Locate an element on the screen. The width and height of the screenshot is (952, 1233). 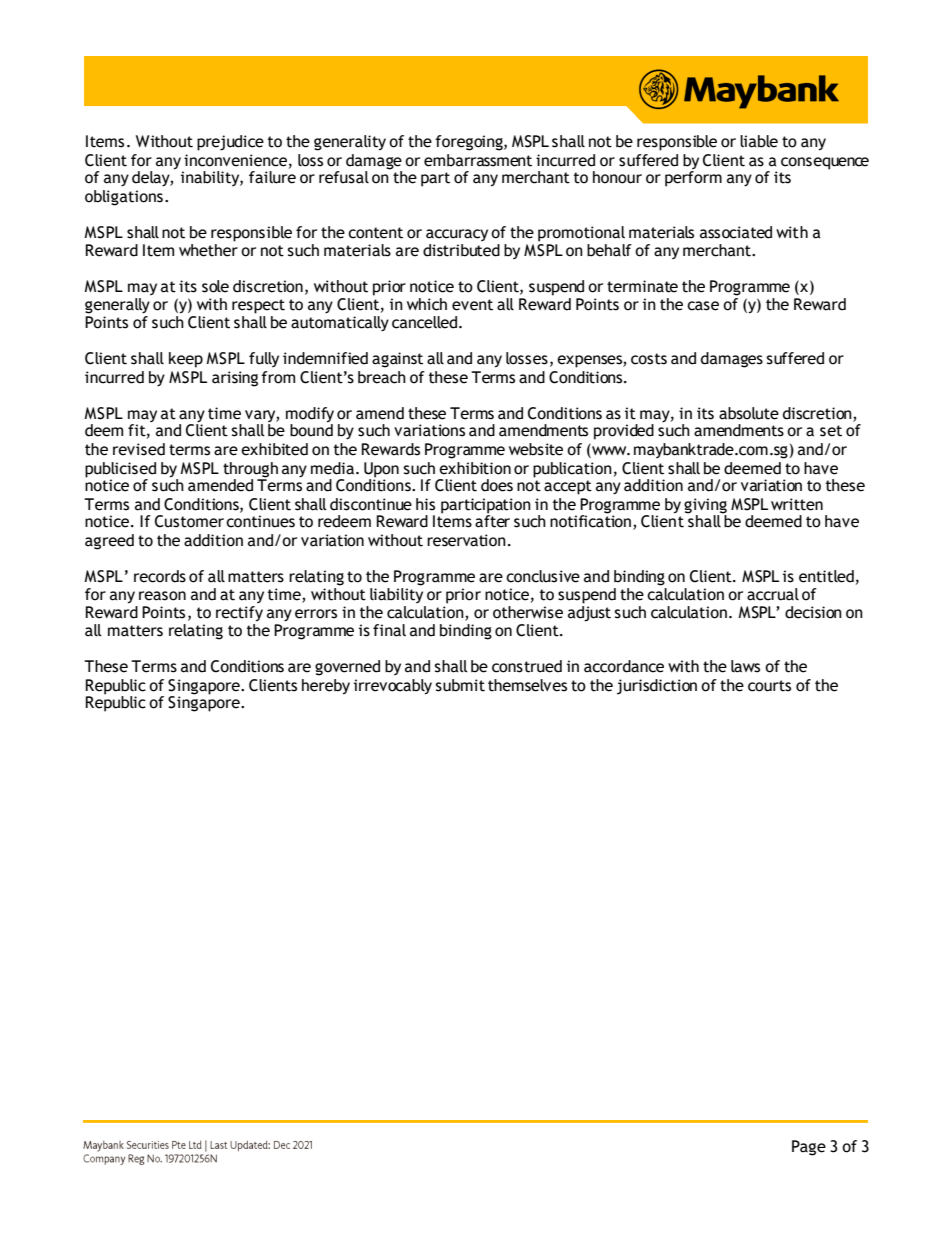
arising is located at coordinates (235, 379).
